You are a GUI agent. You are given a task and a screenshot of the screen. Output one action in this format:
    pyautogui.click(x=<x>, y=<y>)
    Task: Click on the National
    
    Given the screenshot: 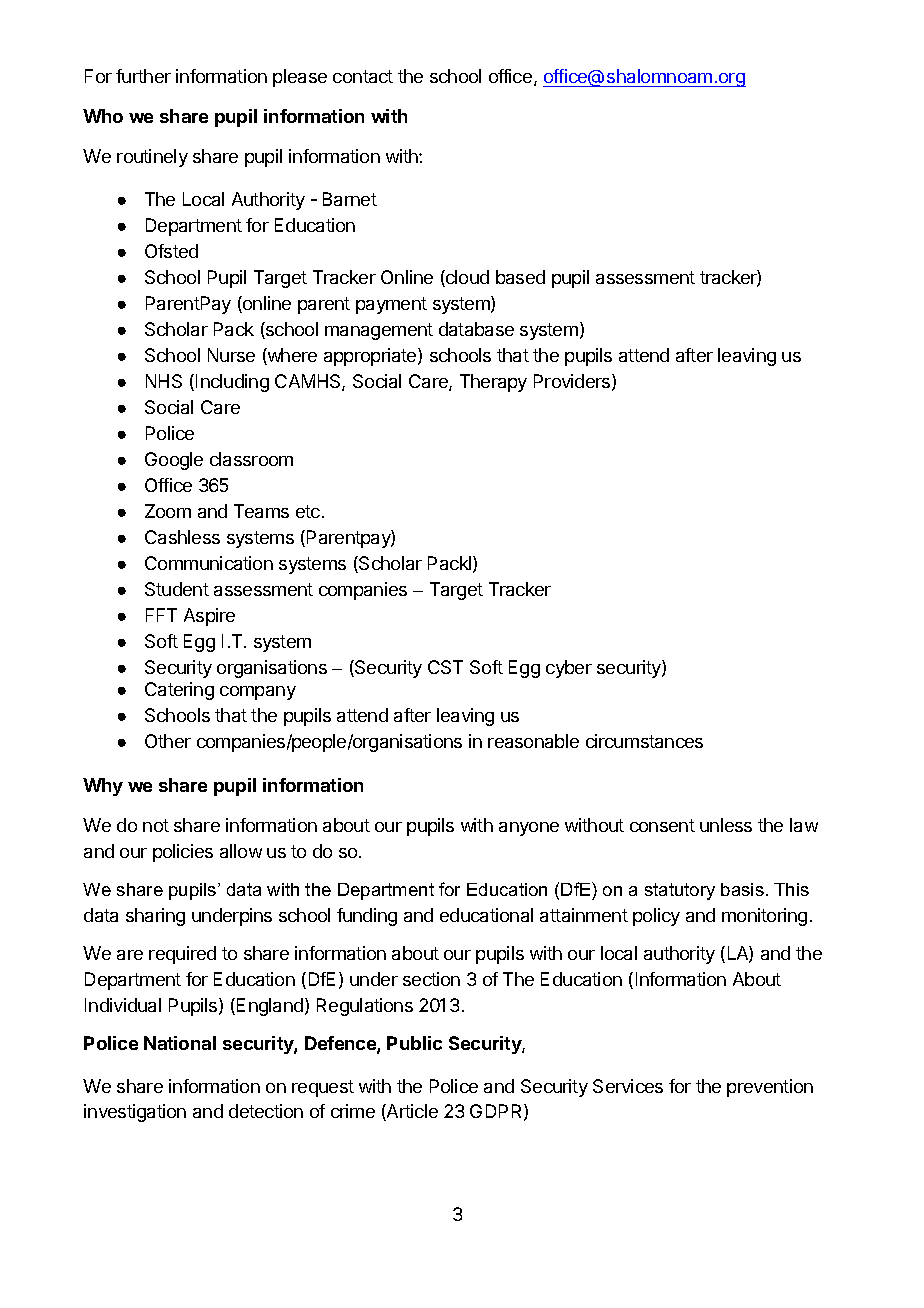 What is the action you would take?
    pyautogui.click(x=180, y=1043)
